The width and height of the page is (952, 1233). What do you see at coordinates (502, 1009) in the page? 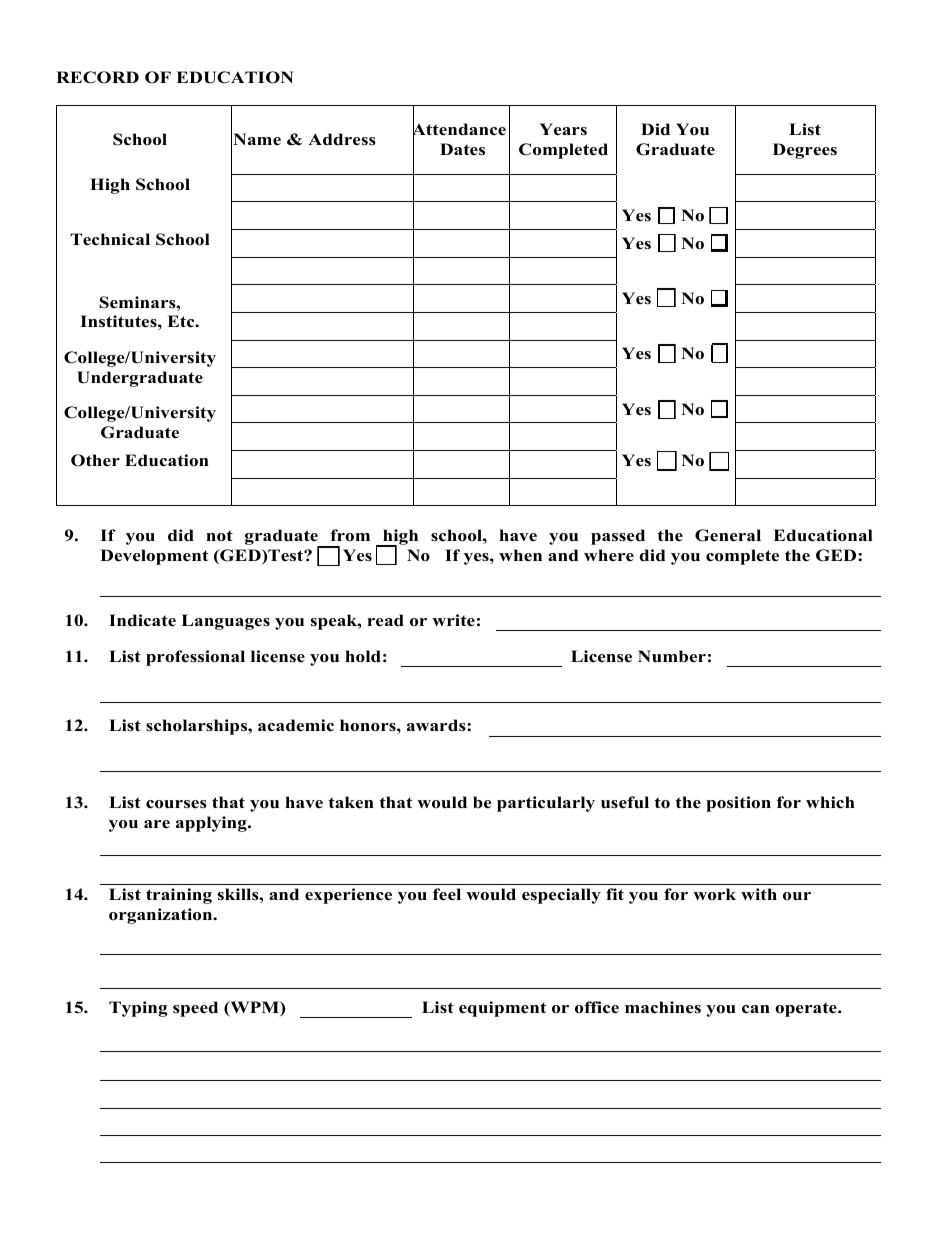
I see `equipment` at bounding box center [502, 1009].
